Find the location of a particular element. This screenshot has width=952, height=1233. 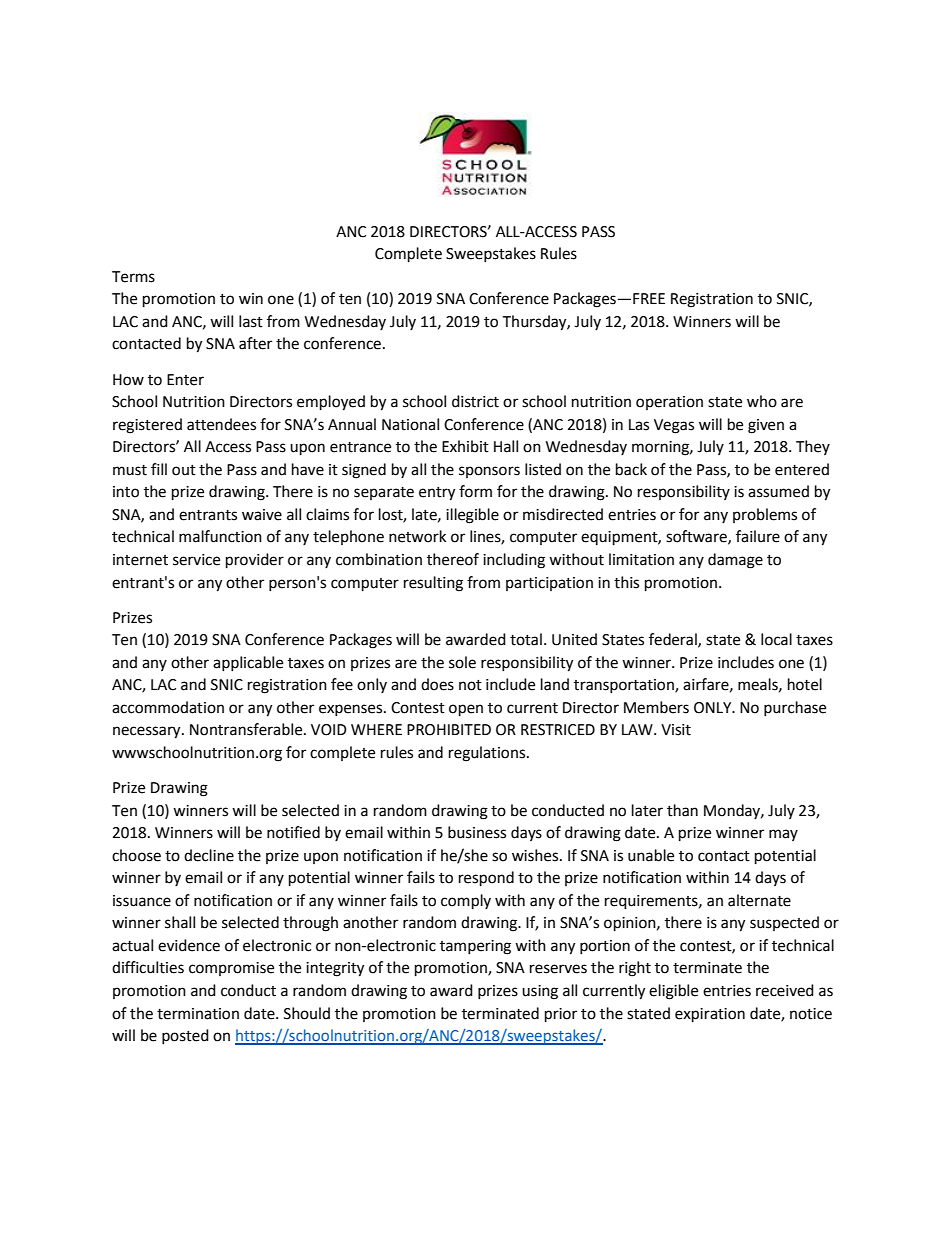

last is located at coordinates (251, 321).
